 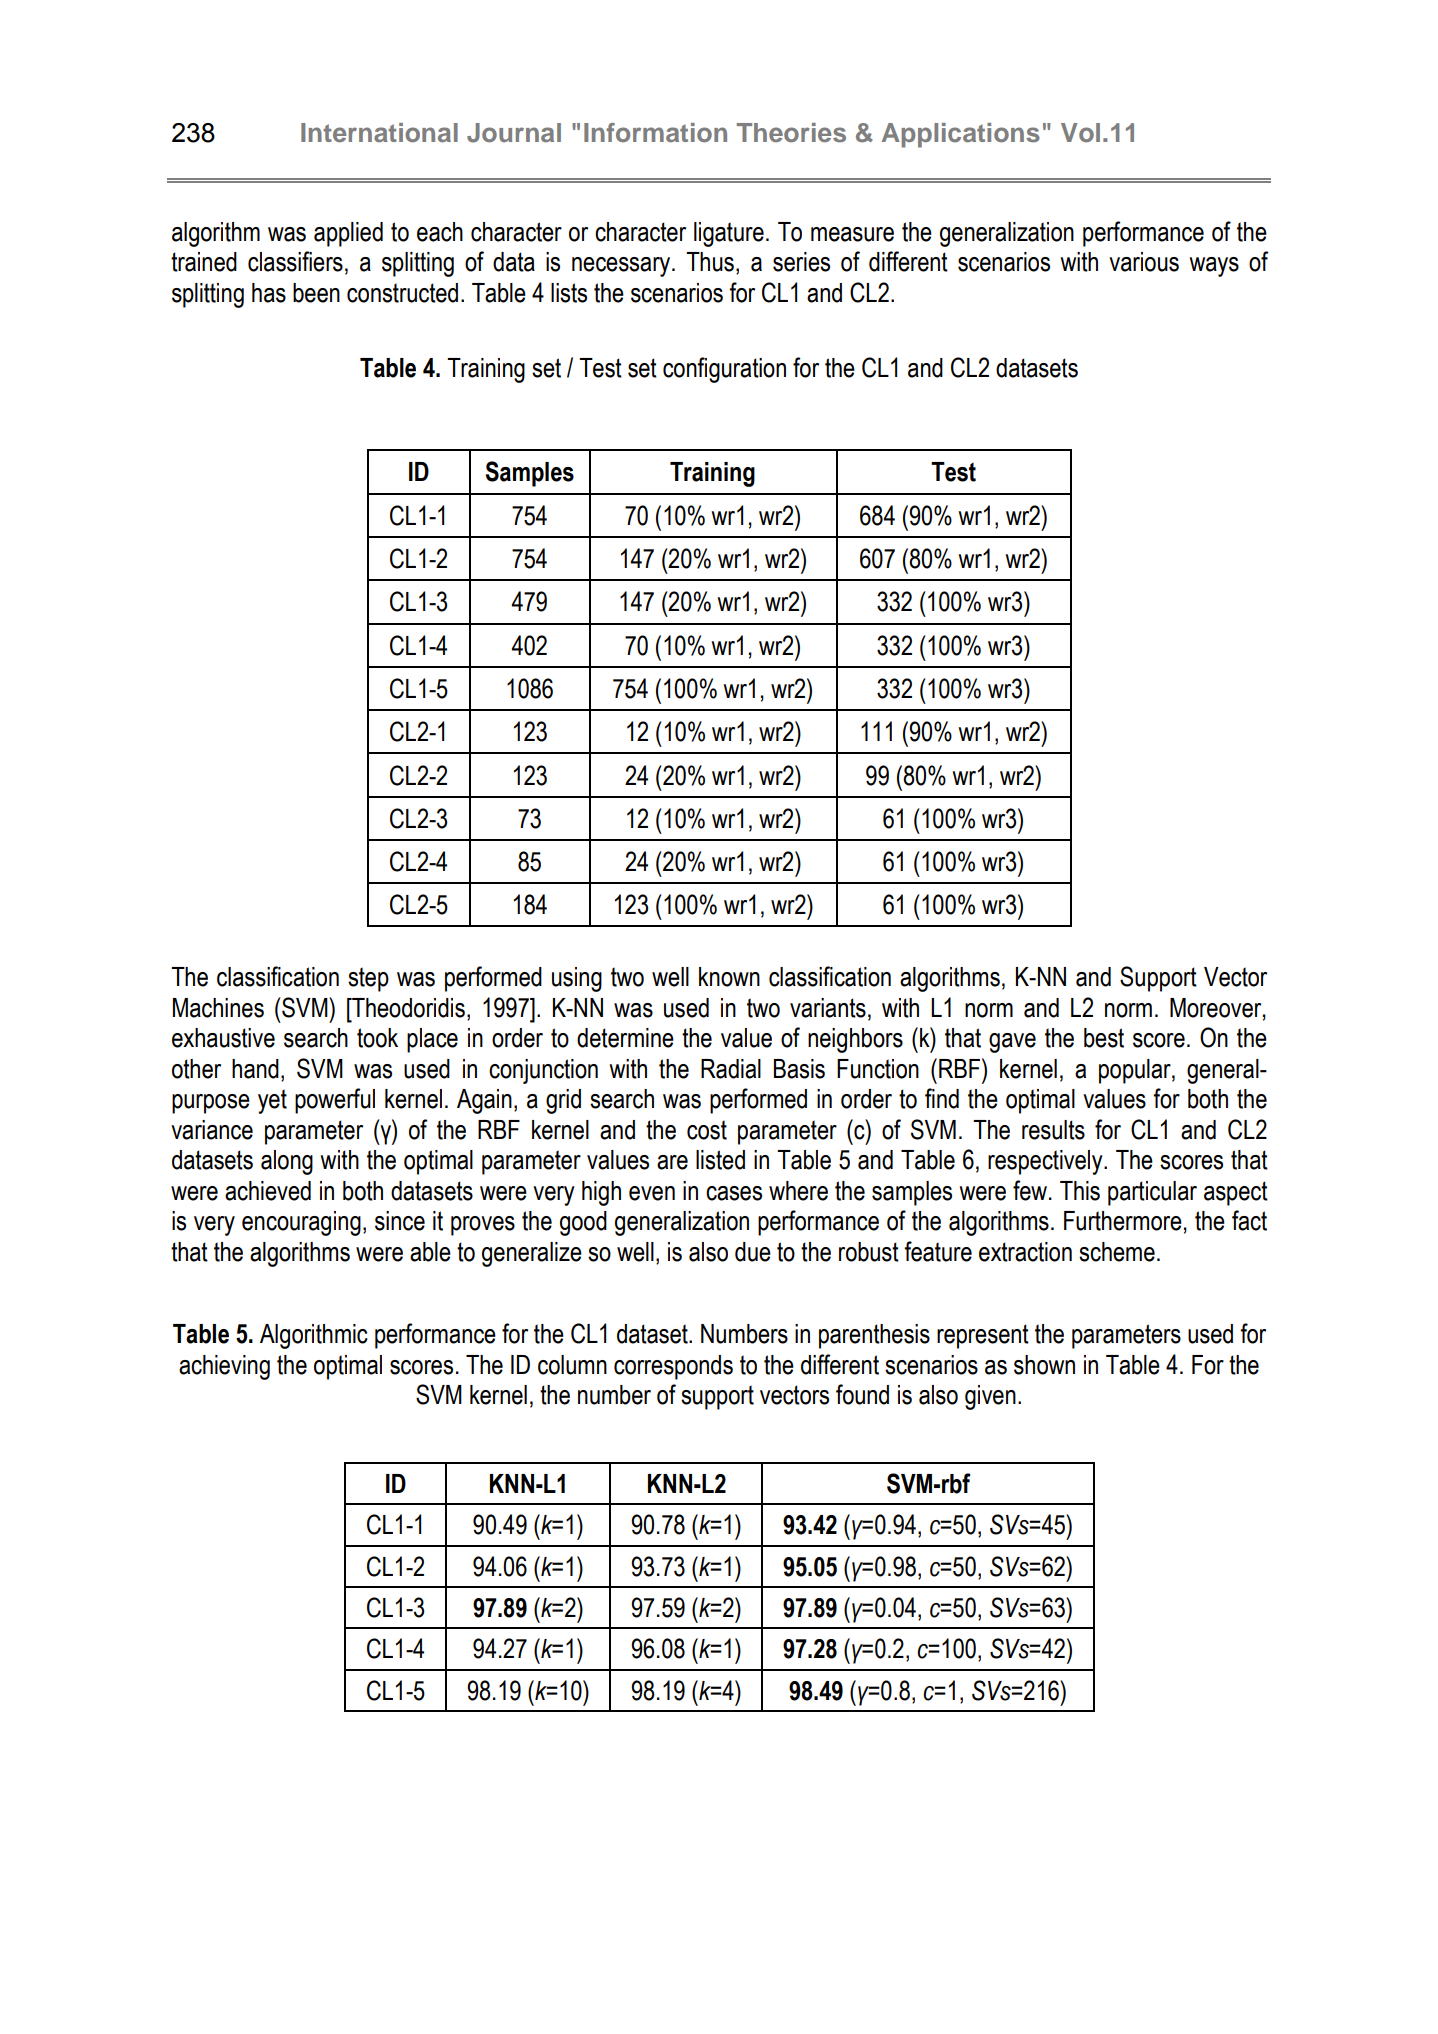 What do you see at coordinates (724, 370) in the screenshot?
I see `configuration` at bounding box center [724, 370].
